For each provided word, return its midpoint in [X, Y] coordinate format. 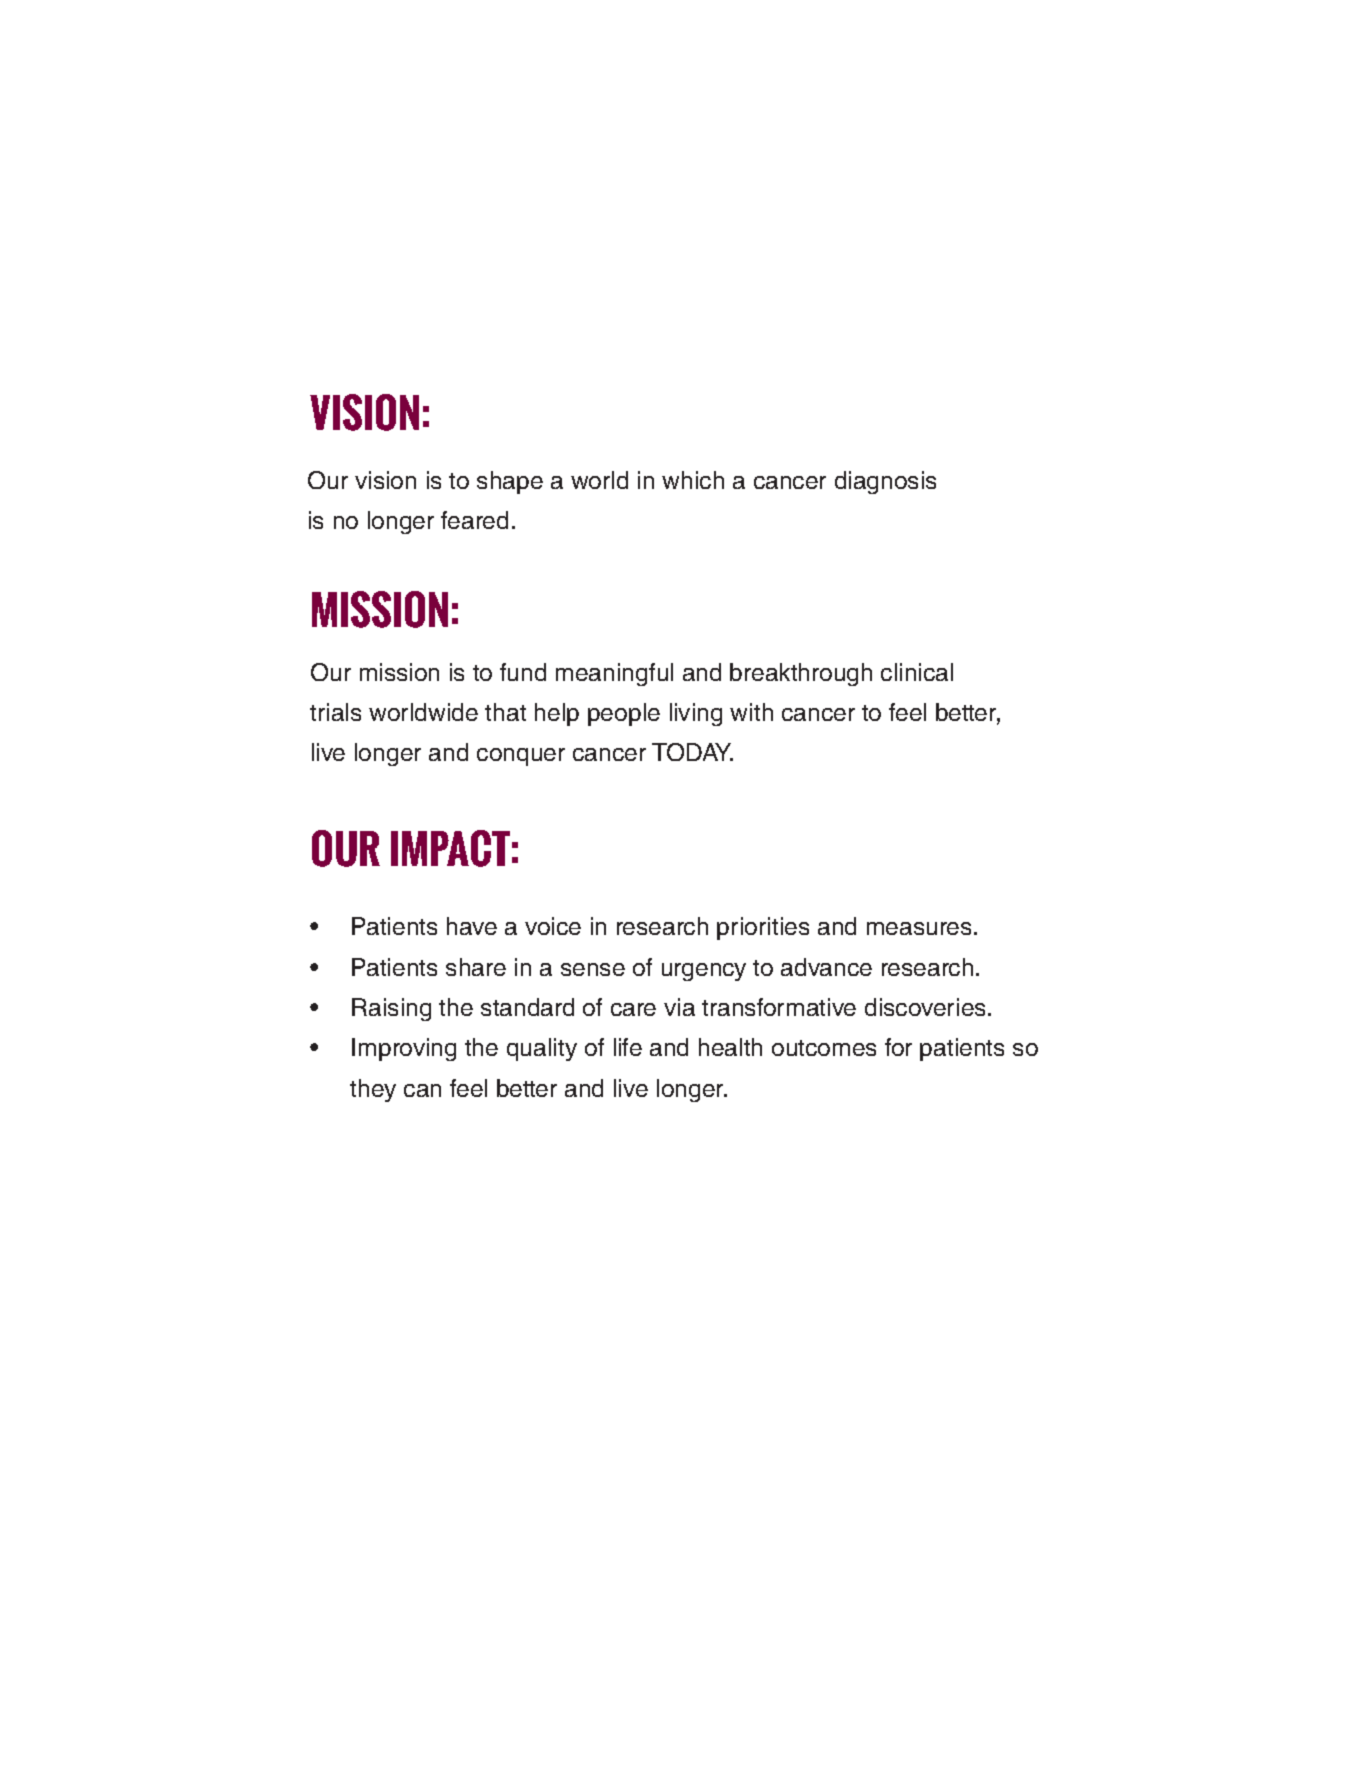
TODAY [692, 752]
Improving [404, 1049]
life [628, 1047]
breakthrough [801, 674]
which [693, 480]
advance [826, 967]
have [472, 926]
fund [523, 672]
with [751, 712]
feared [474, 520]
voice [553, 926]
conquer [521, 757]
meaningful [614, 674]
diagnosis [885, 482]
